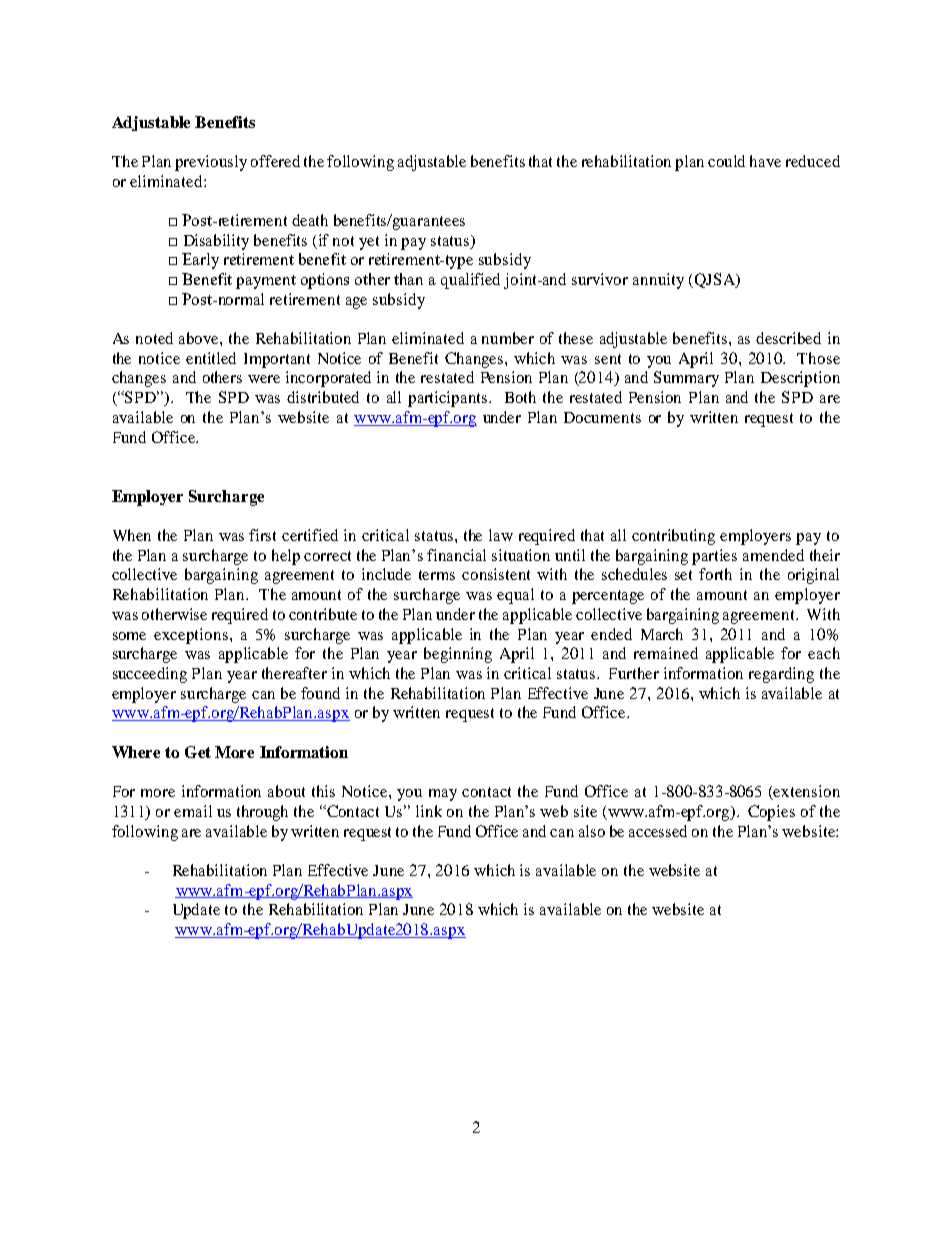  Describe the element at coordinates (765, 161) in the screenshot. I see `have` at that location.
